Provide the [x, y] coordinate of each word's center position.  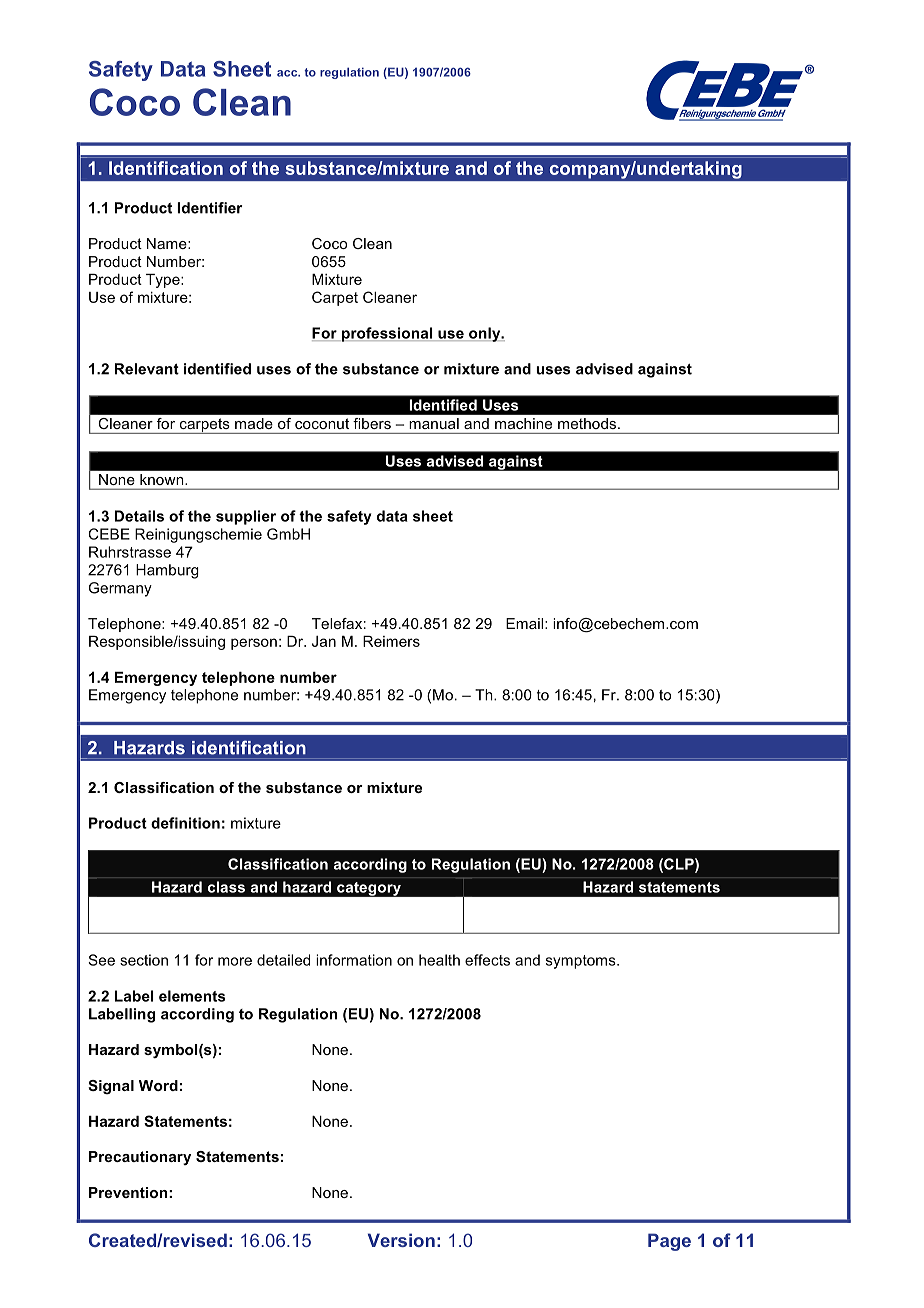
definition [185, 823]
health [439, 960]
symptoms [582, 962]
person [254, 644]
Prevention [128, 1192]
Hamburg [167, 571]
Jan [324, 641]
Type [164, 281]
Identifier [209, 208]
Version [401, 1240]
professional [387, 334]
